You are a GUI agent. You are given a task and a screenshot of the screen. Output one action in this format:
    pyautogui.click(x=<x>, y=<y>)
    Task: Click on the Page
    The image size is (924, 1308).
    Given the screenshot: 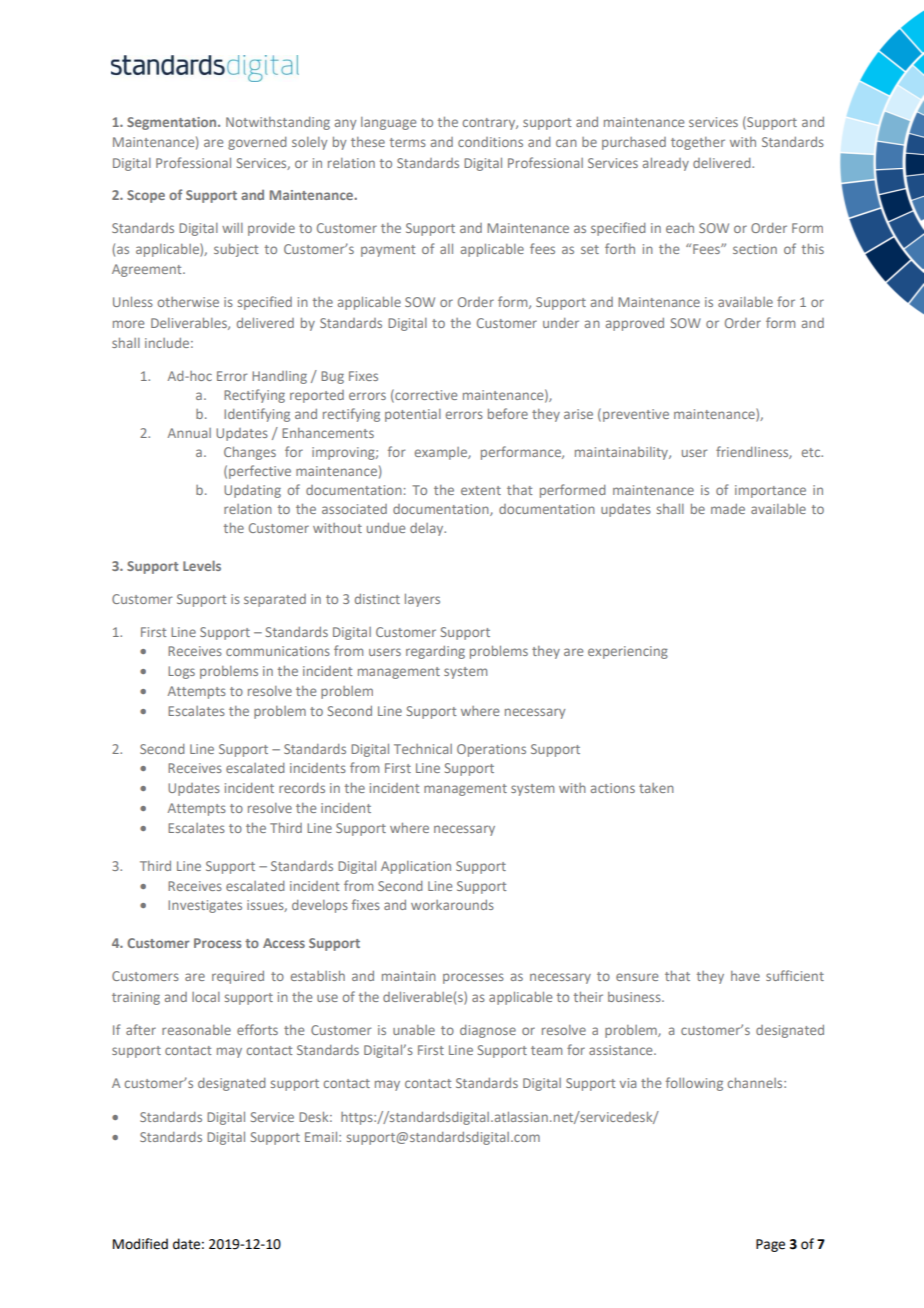 What is the action you would take?
    pyautogui.click(x=770, y=1245)
